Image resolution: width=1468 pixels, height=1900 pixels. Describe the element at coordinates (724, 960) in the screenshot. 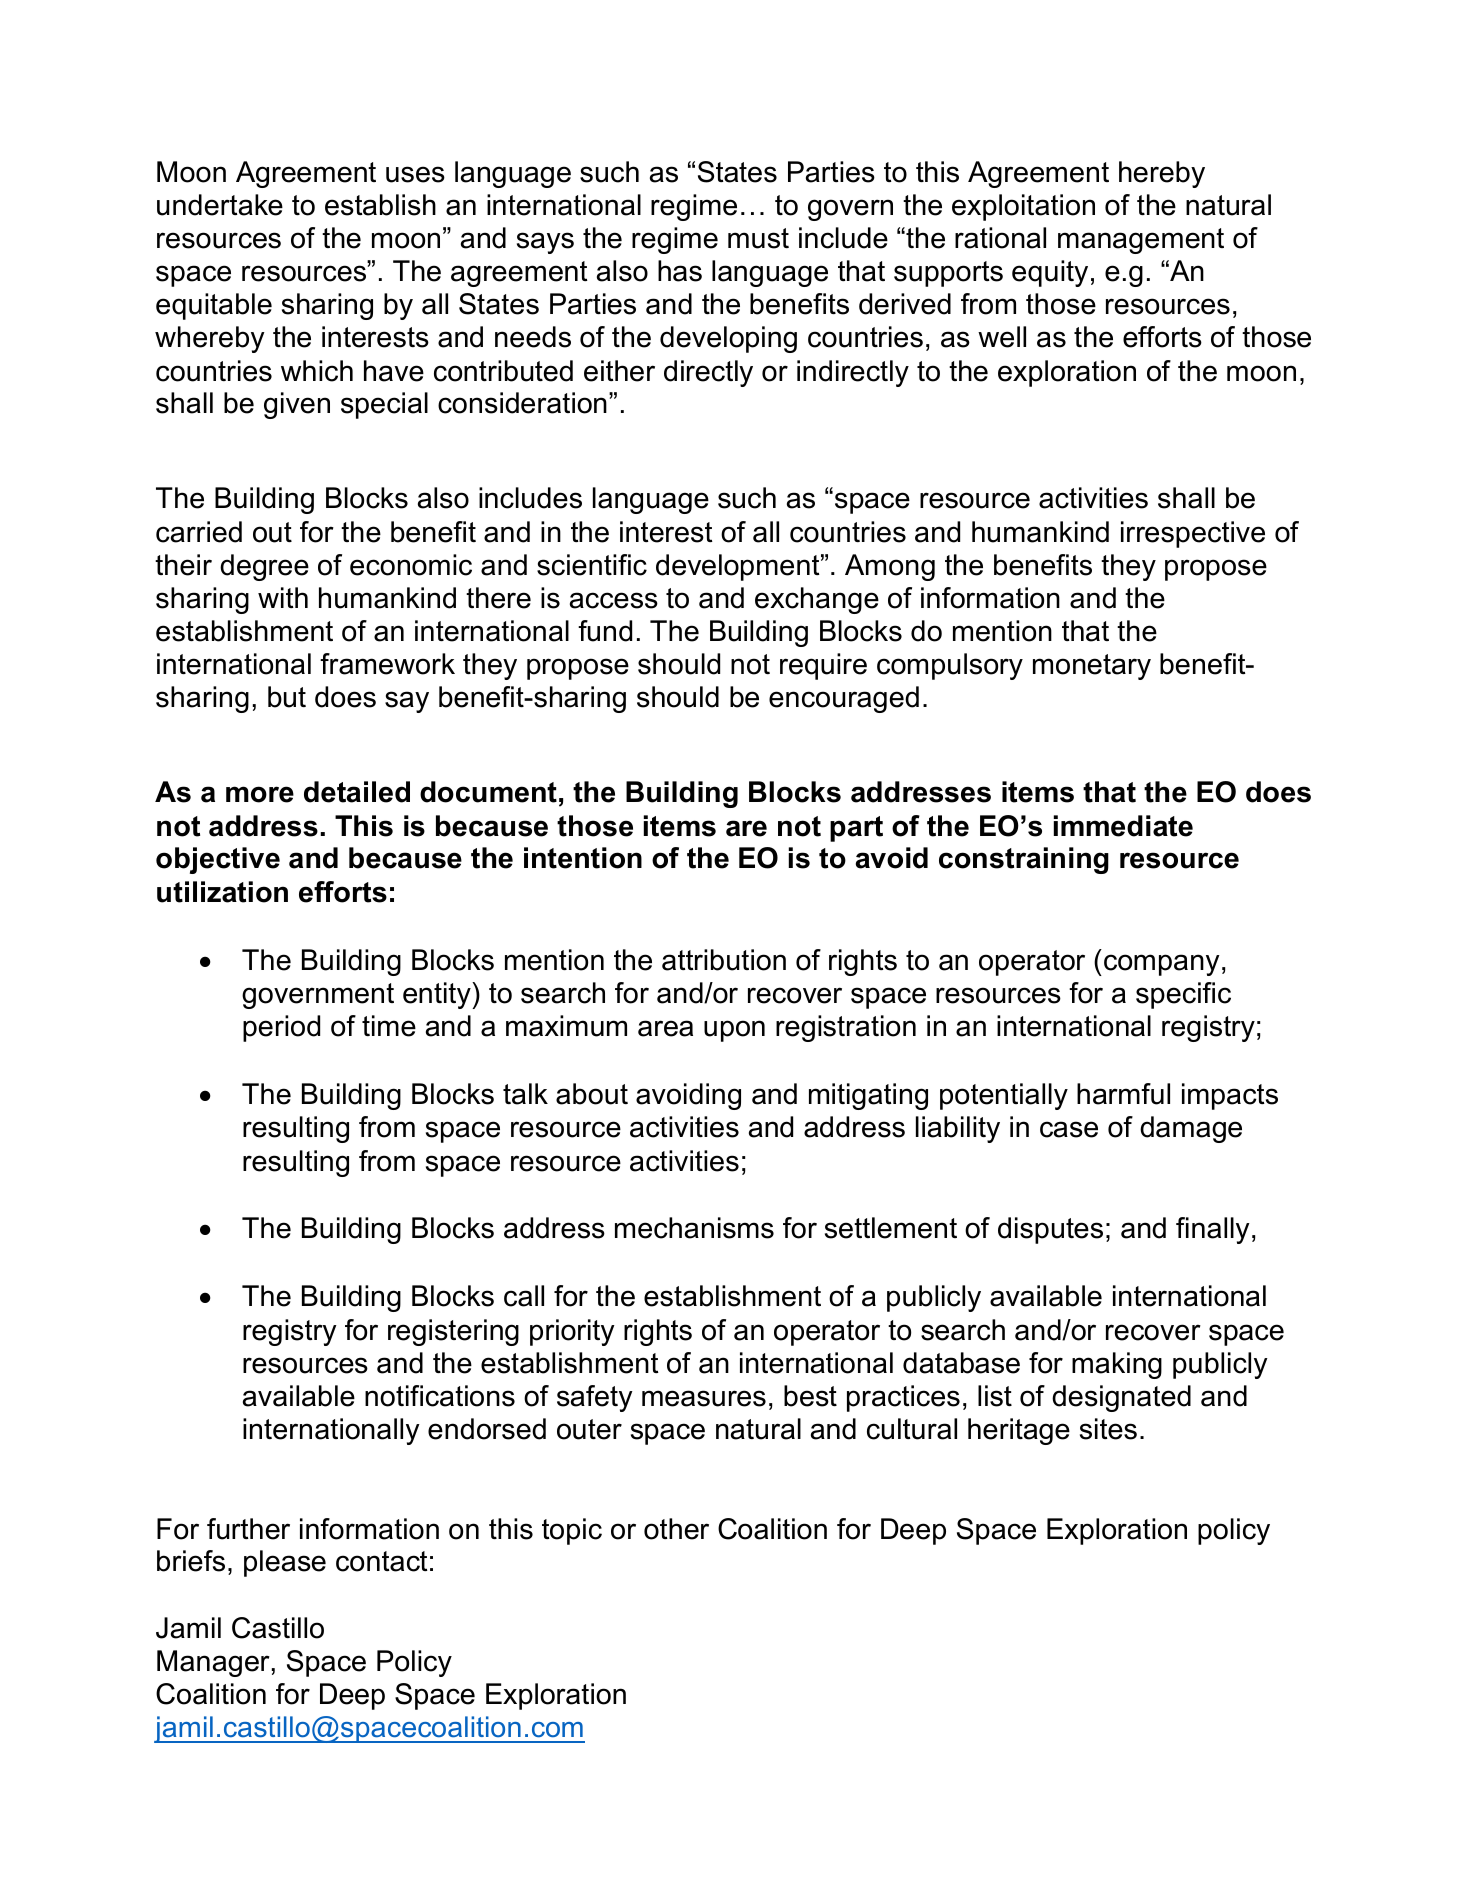

I see `attribution` at that location.
